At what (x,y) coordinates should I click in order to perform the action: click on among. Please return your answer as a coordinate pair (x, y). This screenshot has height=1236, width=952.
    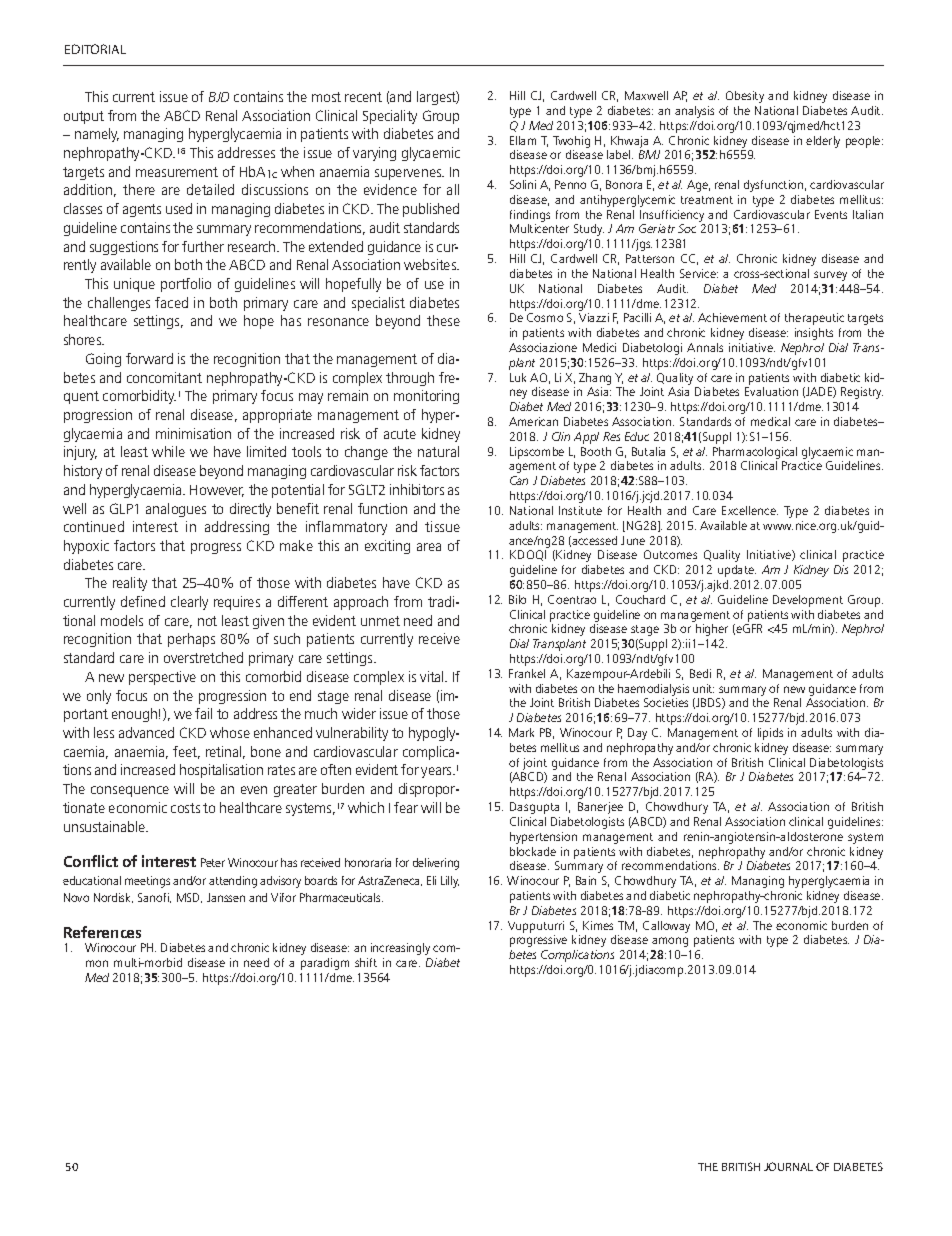
    Looking at the image, I should click on (670, 942).
